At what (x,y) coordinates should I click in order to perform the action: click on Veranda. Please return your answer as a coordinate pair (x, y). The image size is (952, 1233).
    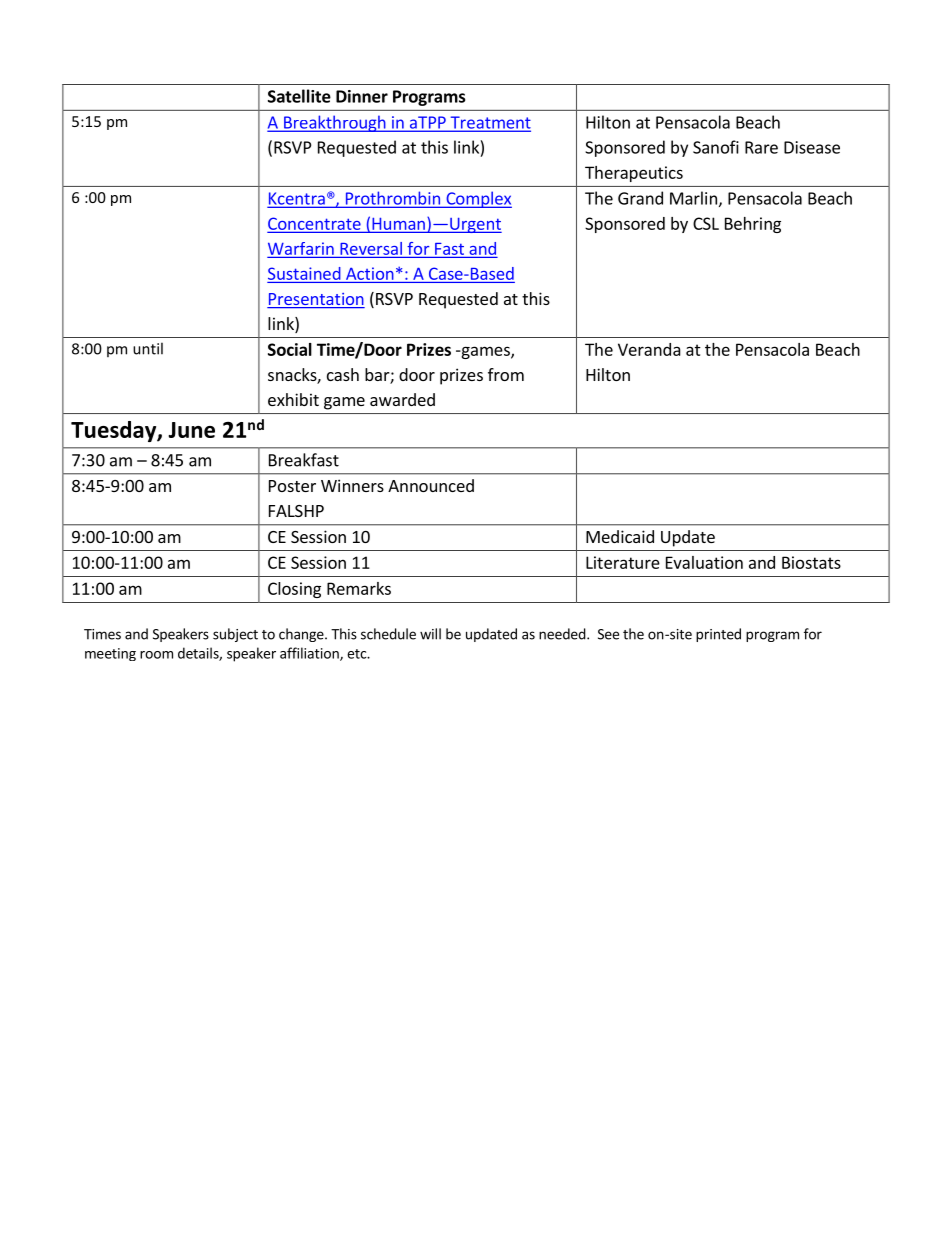
    Looking at the image, I should click on (649, 349).
